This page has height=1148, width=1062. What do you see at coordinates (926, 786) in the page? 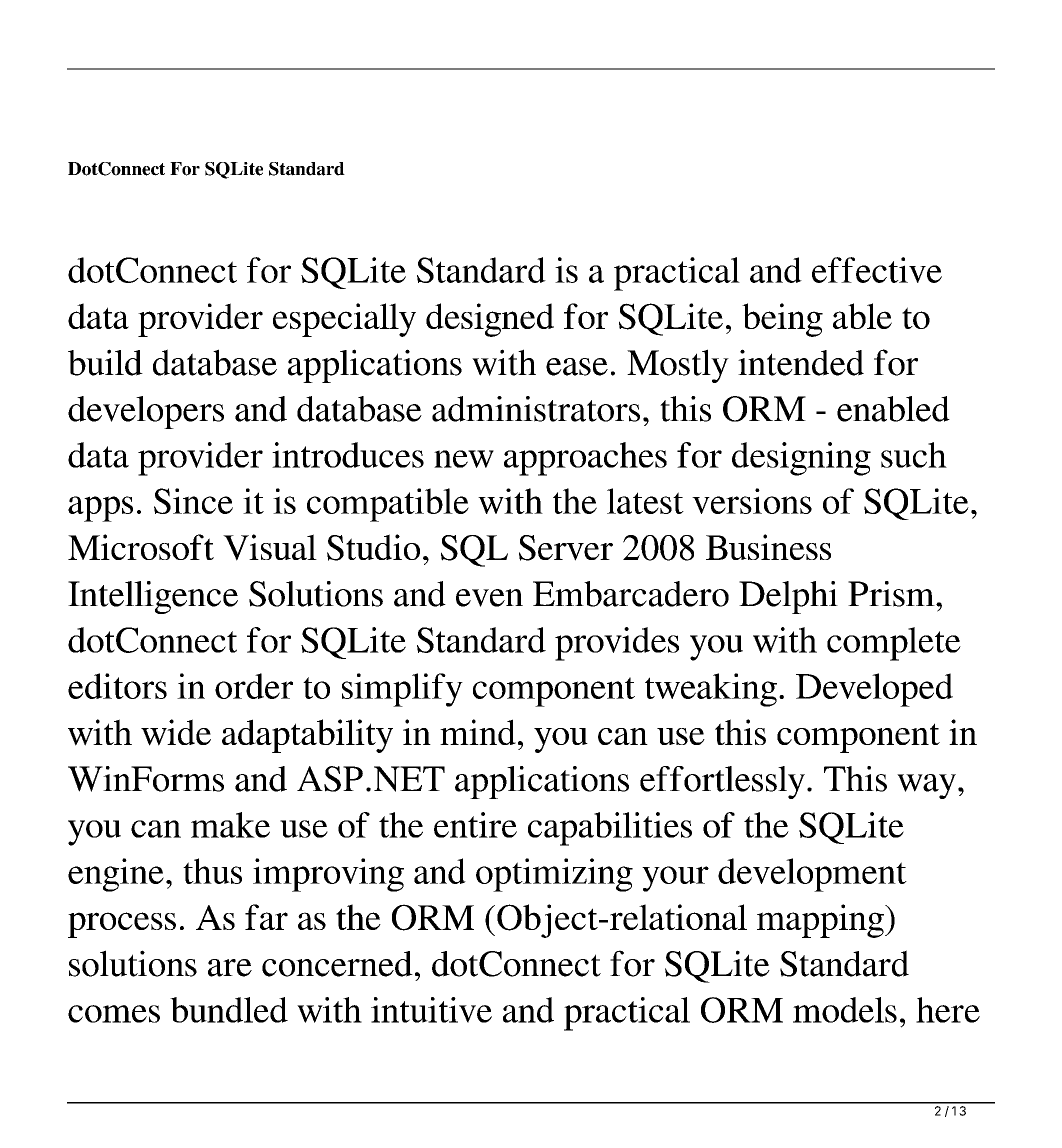
I see `way` at bounding box center [926, 786].
